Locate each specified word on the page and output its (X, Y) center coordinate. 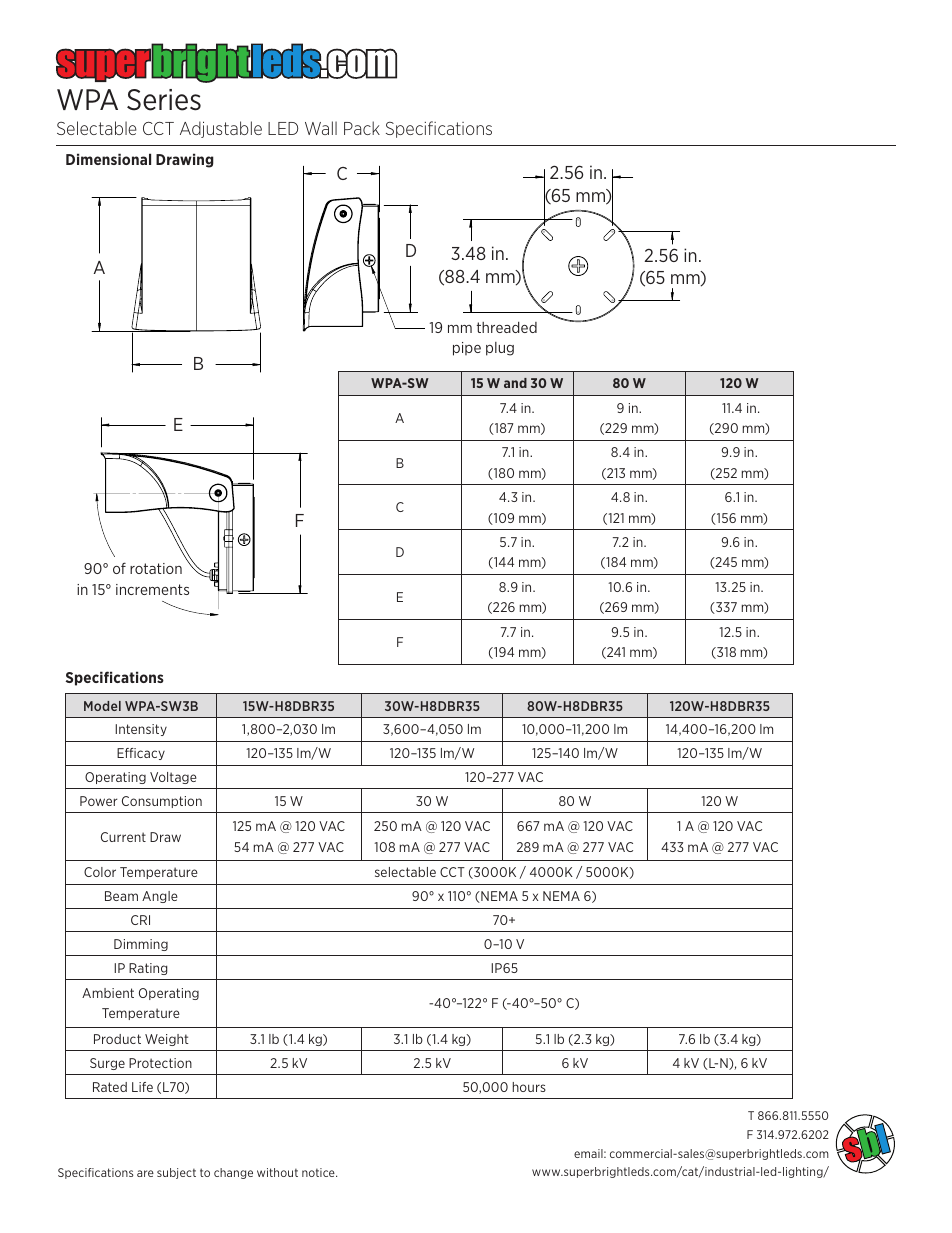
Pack (362, 128)
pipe (467, 349)
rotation (156, 568)
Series (164, 100)
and (515, 383)
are (145, 1173)
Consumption (162, 802)
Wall (321, 128)
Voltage (173, 778)
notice (319, 1172)
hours (529, 1087)
